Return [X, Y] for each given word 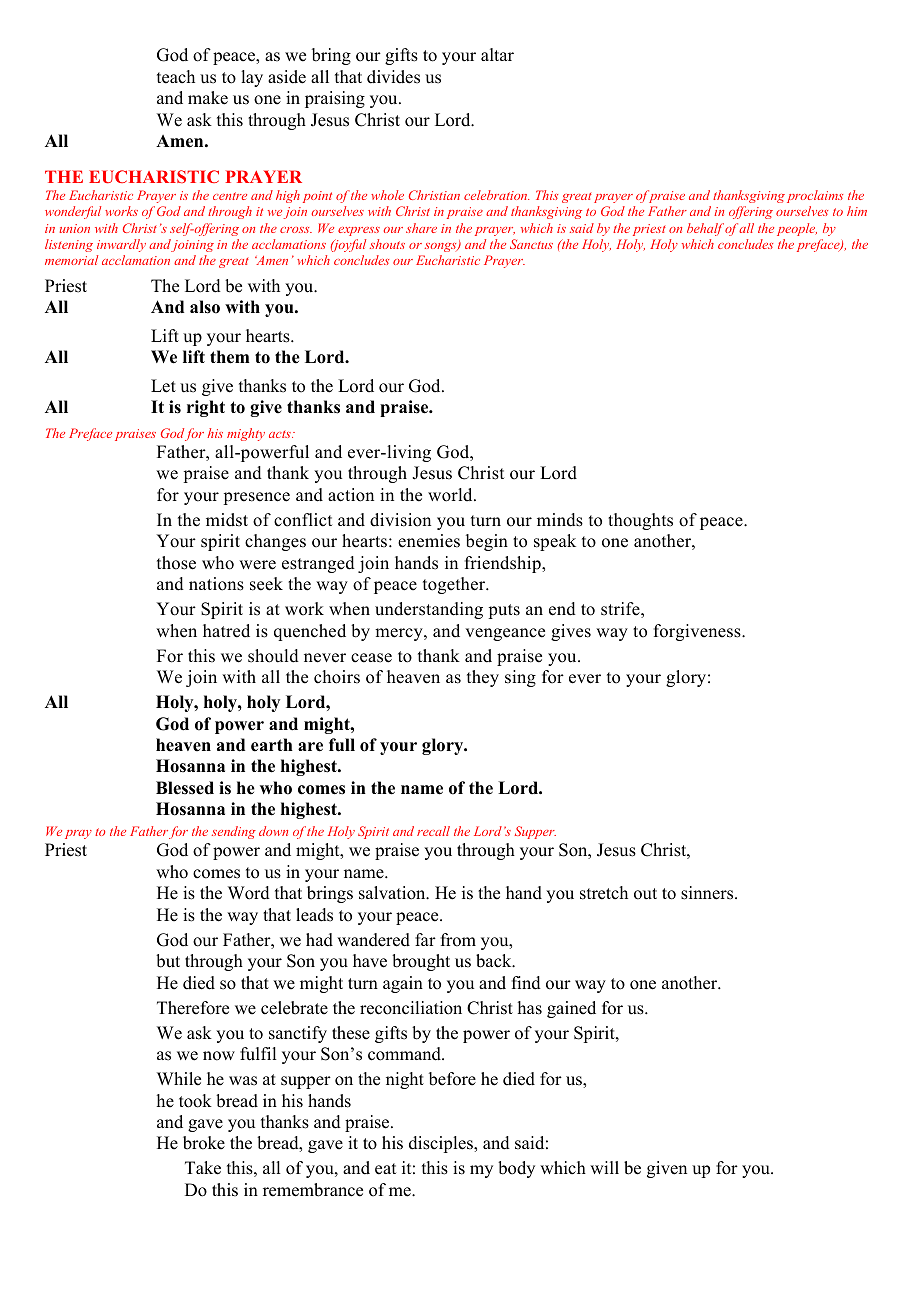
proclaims [815, 196]
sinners [708, 893]
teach [176, 77]
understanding [429, 610]
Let [163, 386]
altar [497, 54]
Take [203, 1168]
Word [249, 893]
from [458, 940]
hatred [226, 631]
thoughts [640, 521]
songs [442, 247]
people [797, 229]
